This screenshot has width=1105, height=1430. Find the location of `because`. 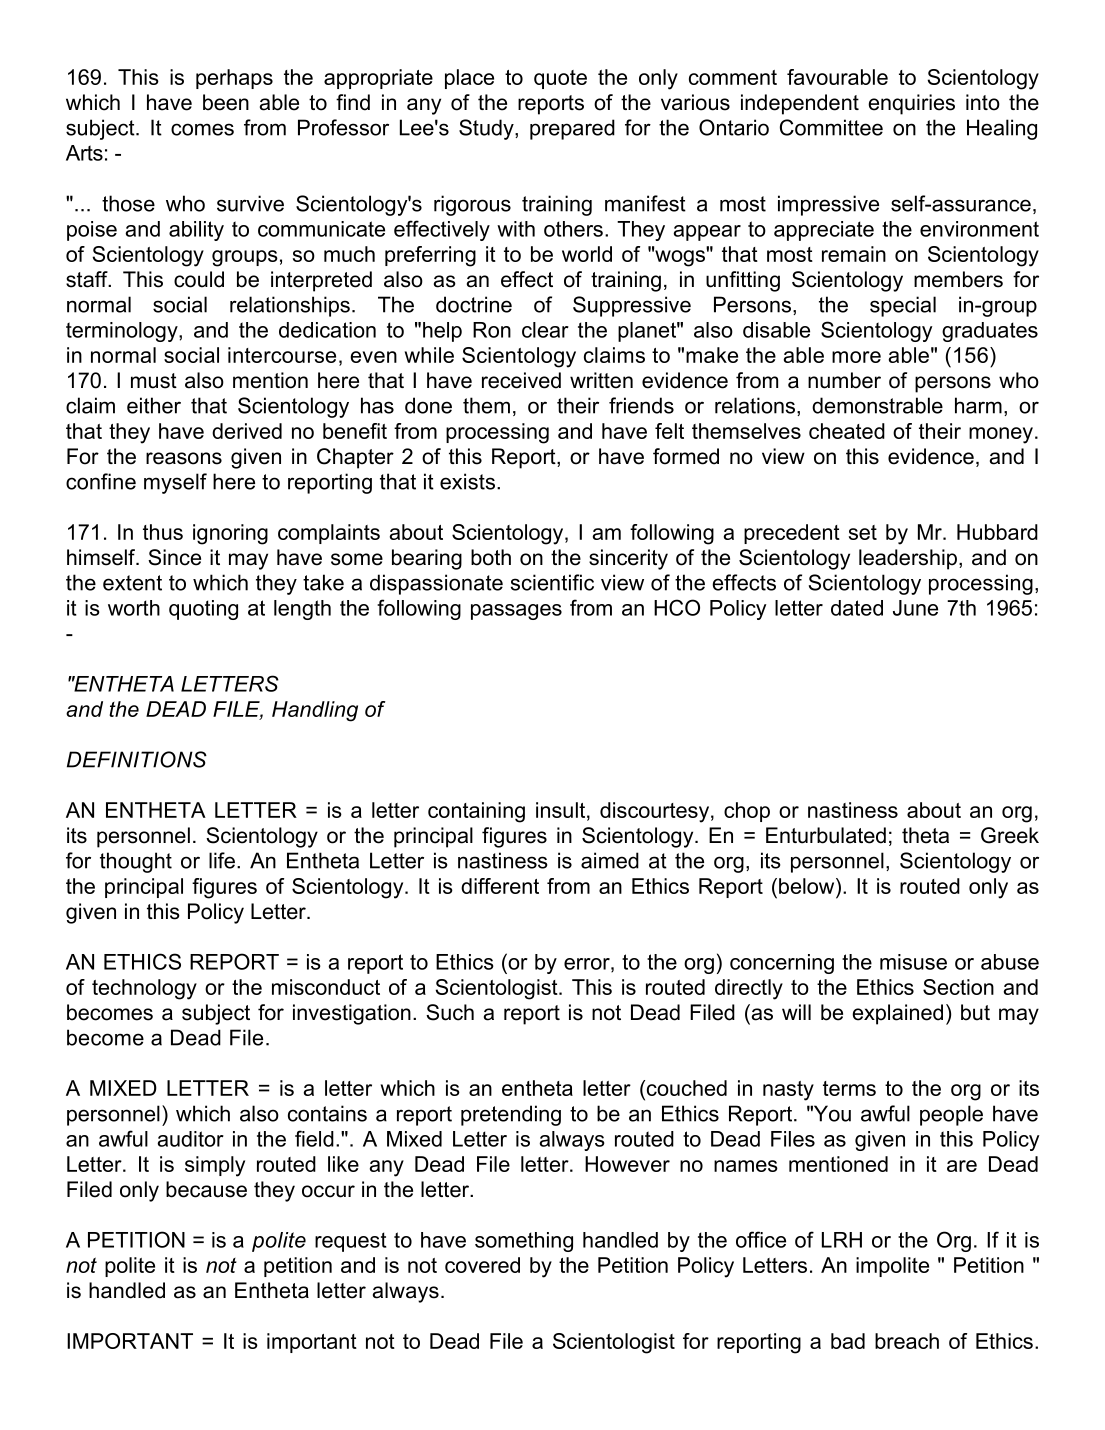

because is located at coordinates (206, 1189).
